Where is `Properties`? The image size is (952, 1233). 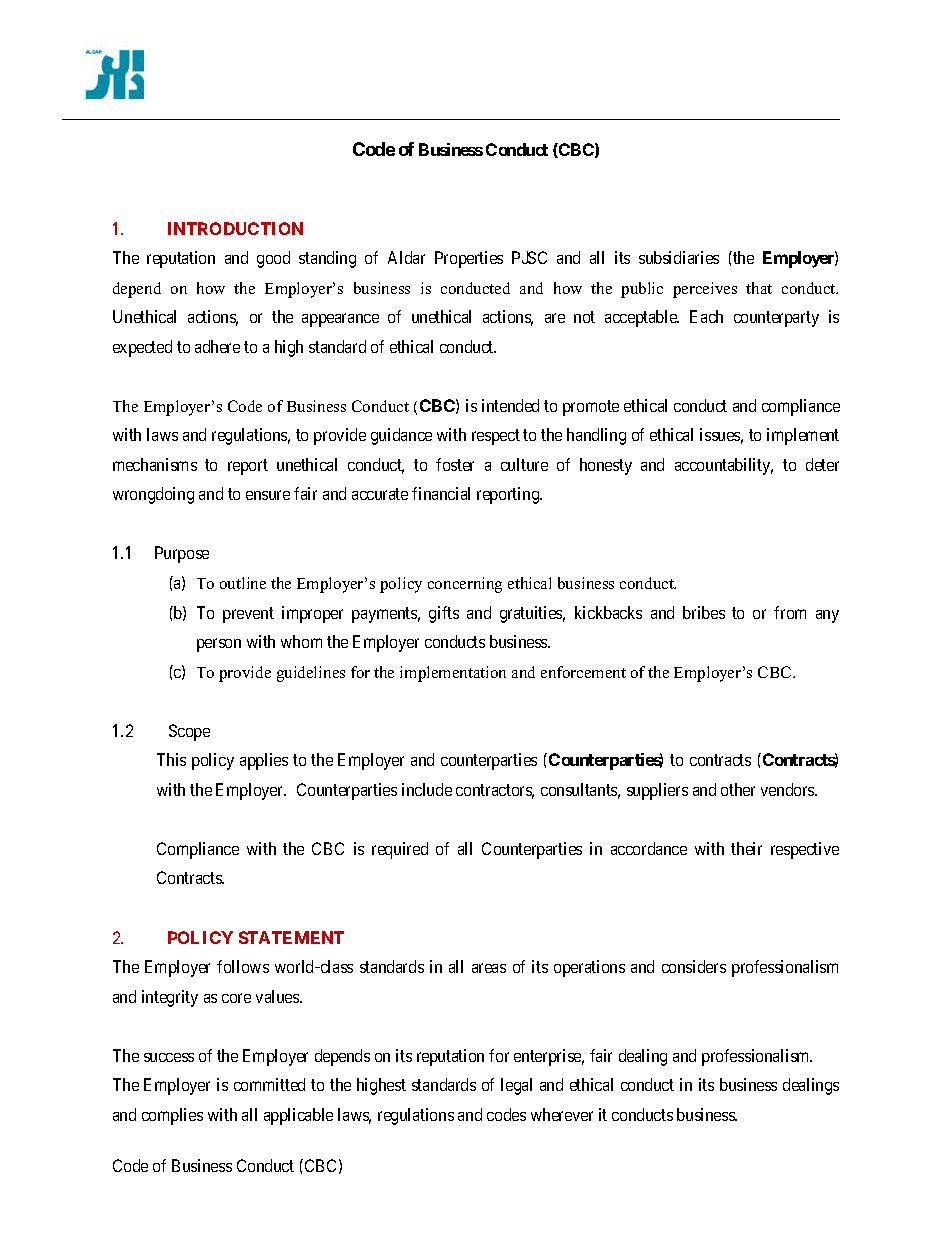 Properties is located at coordinates (469, 259).
